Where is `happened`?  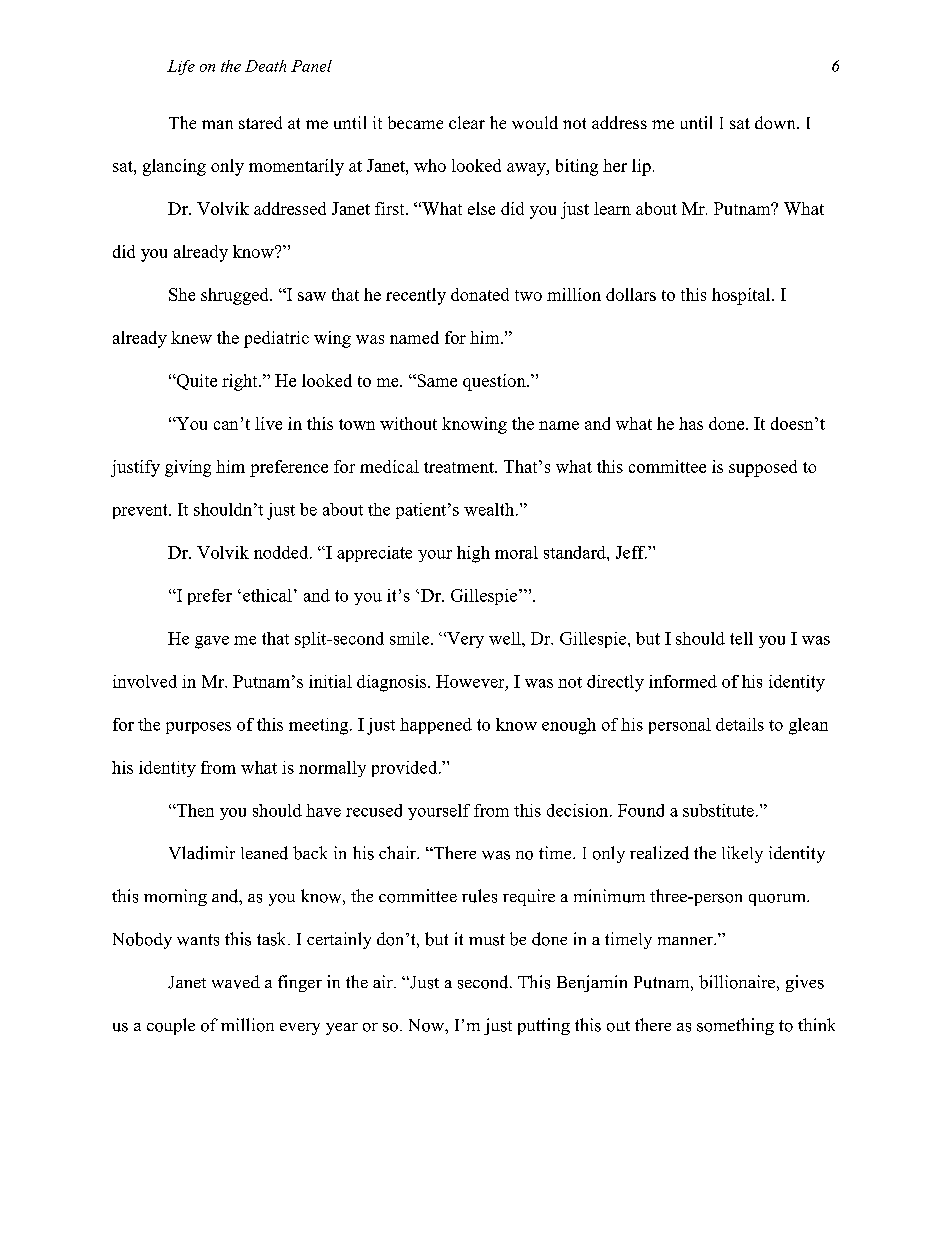 happened is located at coordinates (436, 726).
